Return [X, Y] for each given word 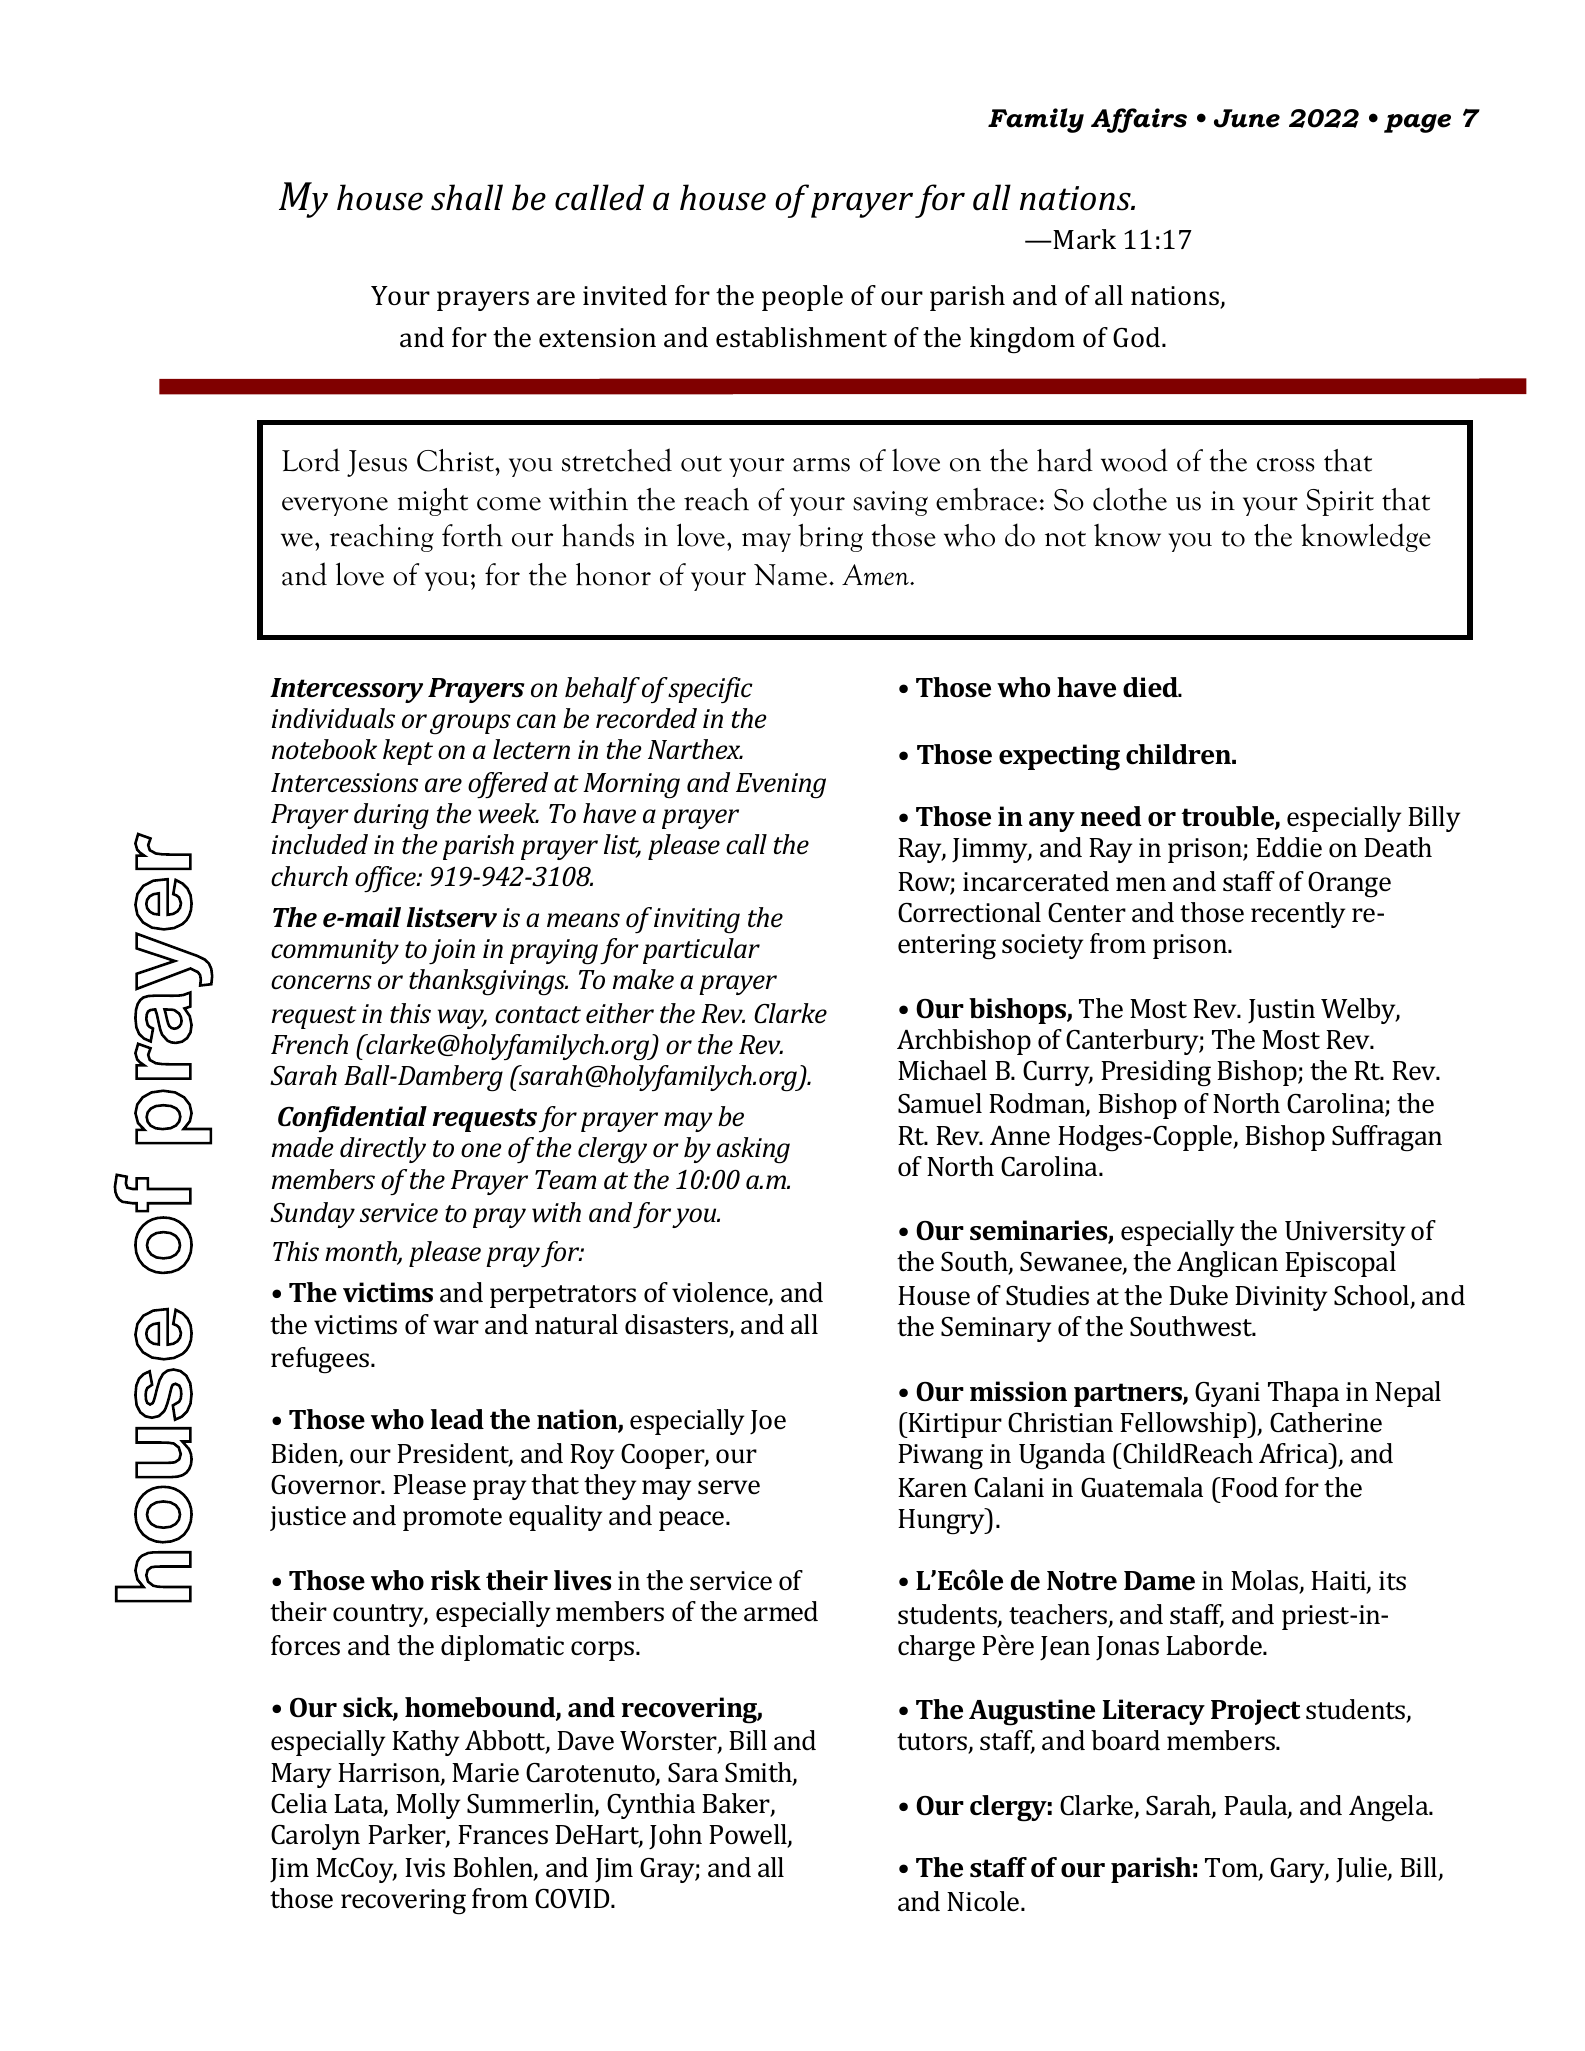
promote [452, 1519]
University [1345, 1233]
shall [467, 197]
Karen [932, 1488]
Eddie [1289, 847]
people [802, 298]
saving [890, 503]
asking [753, 1150]
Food [1249, 1487]
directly [383, 1150]
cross [1286, 465]
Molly [428, 1806]
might [433, 502]
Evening [781, 786]
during [391, 816]
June [1247, 118]
